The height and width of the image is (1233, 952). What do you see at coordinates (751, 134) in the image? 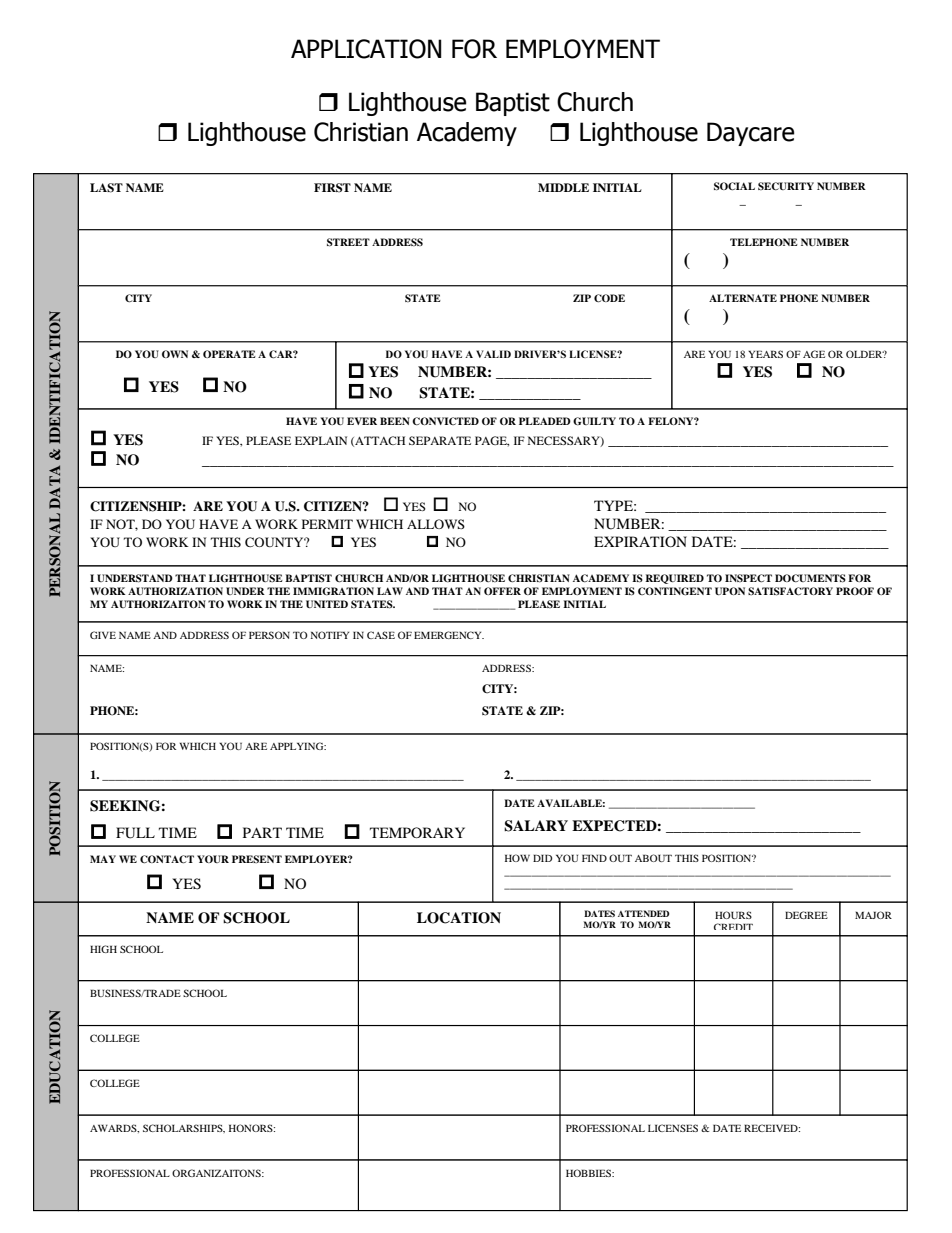
I see `Daycare` at bounding box center [751, 134].
